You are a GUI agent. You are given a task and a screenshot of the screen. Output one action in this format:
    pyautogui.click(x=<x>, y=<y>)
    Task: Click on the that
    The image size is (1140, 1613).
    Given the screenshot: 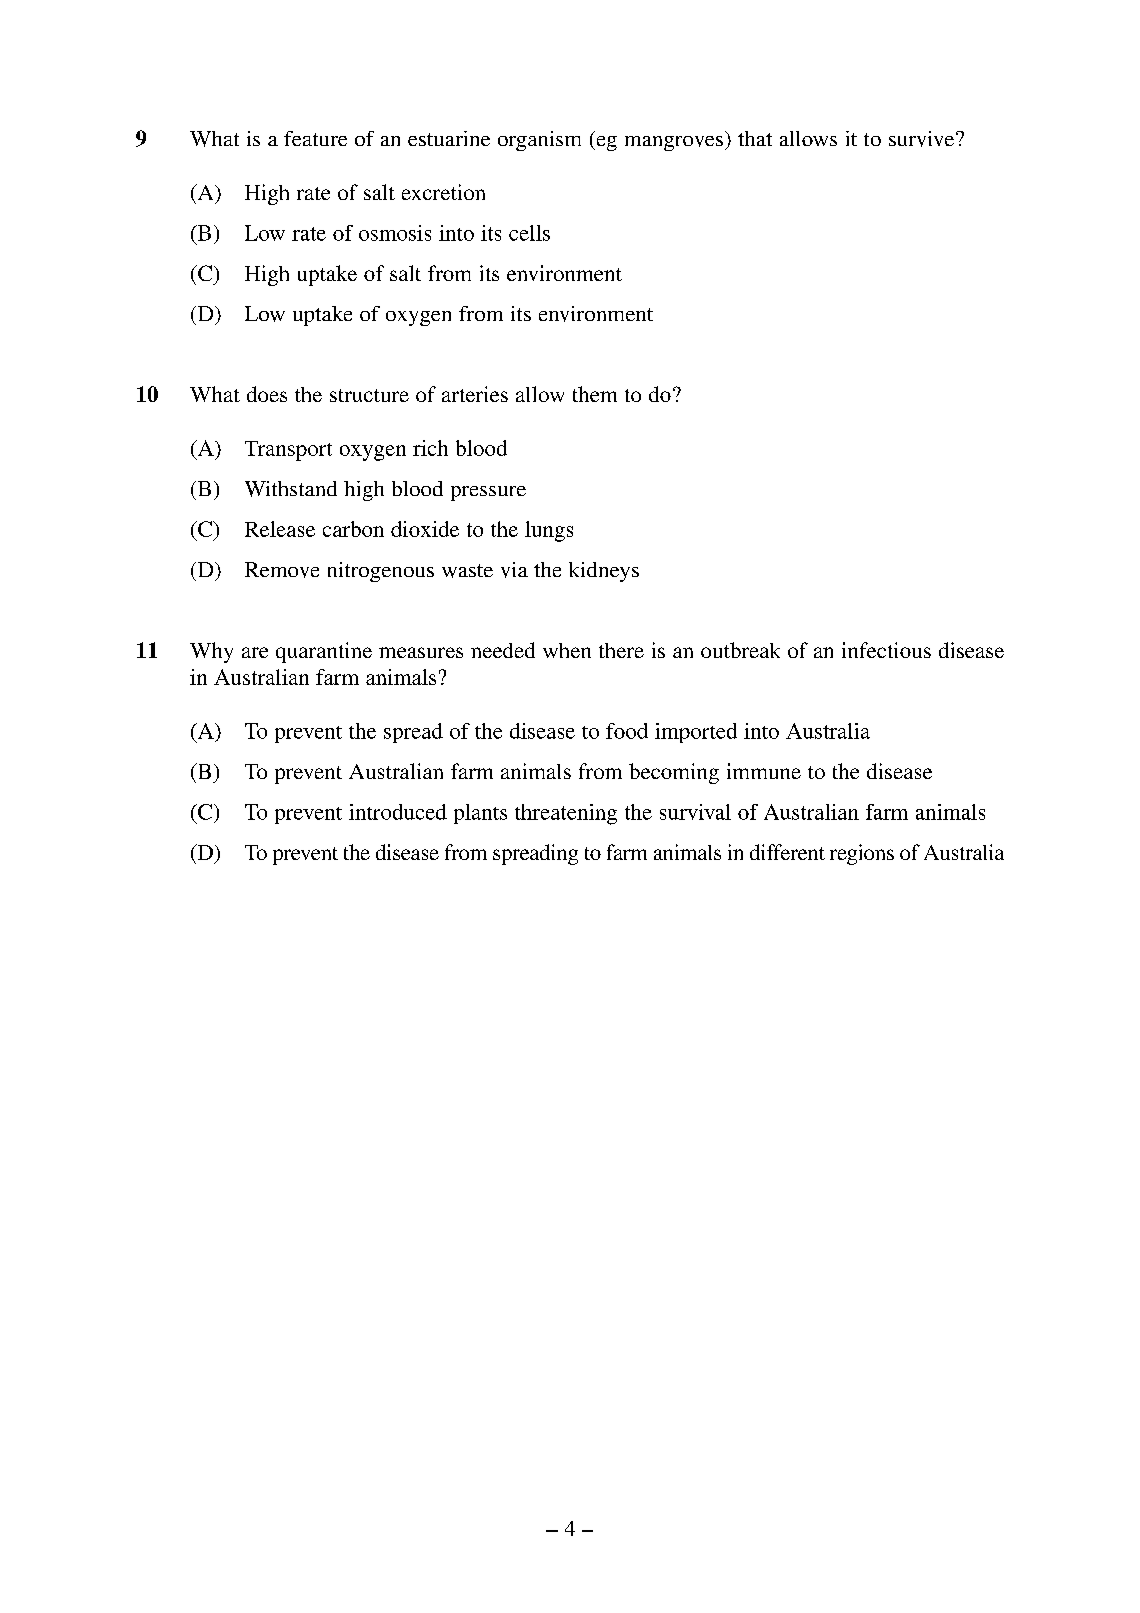 What is the action you would take?
    pyautogui.click(x=755, y=138)
